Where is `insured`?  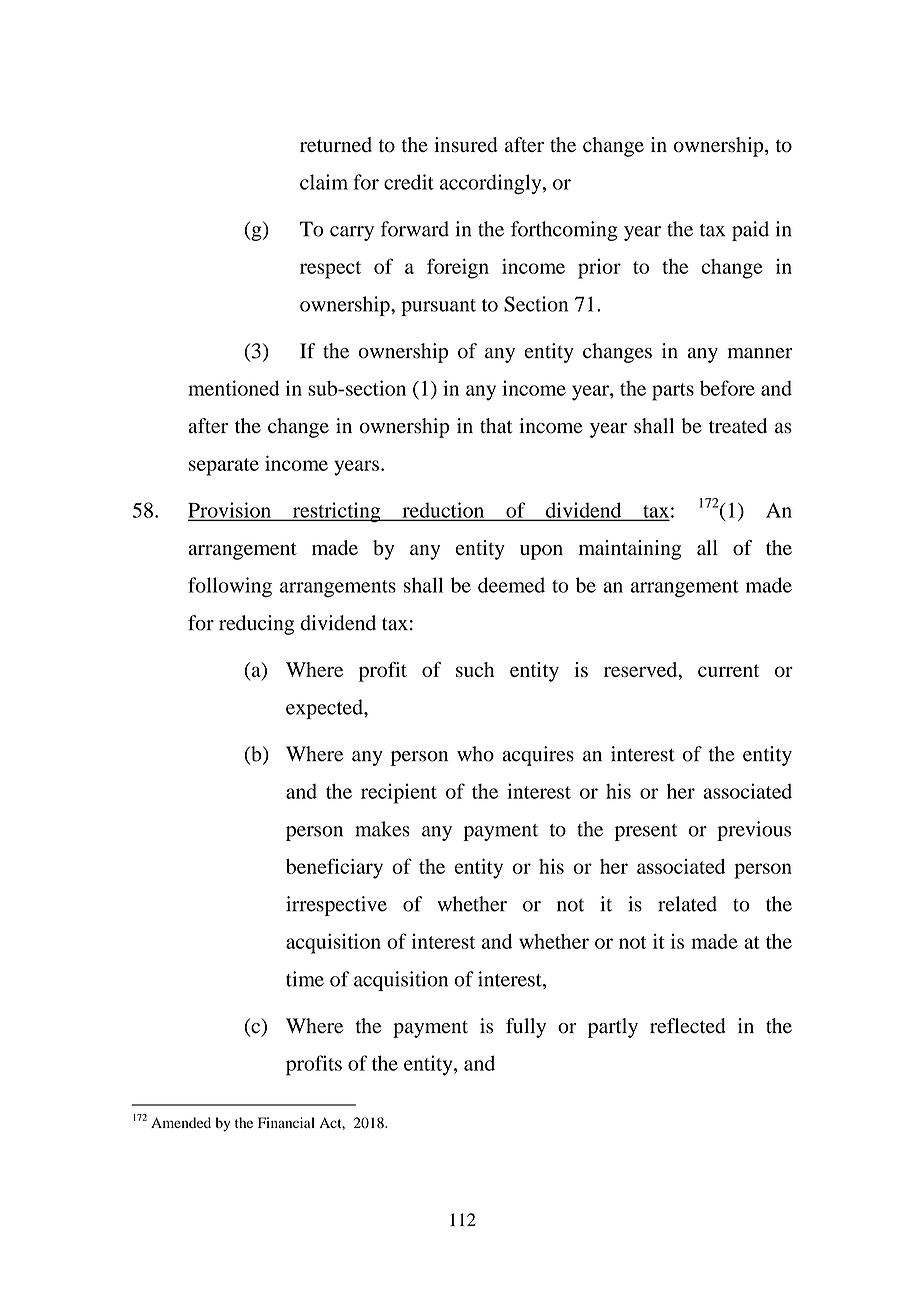 insured is located at coordinates (466, 145).
